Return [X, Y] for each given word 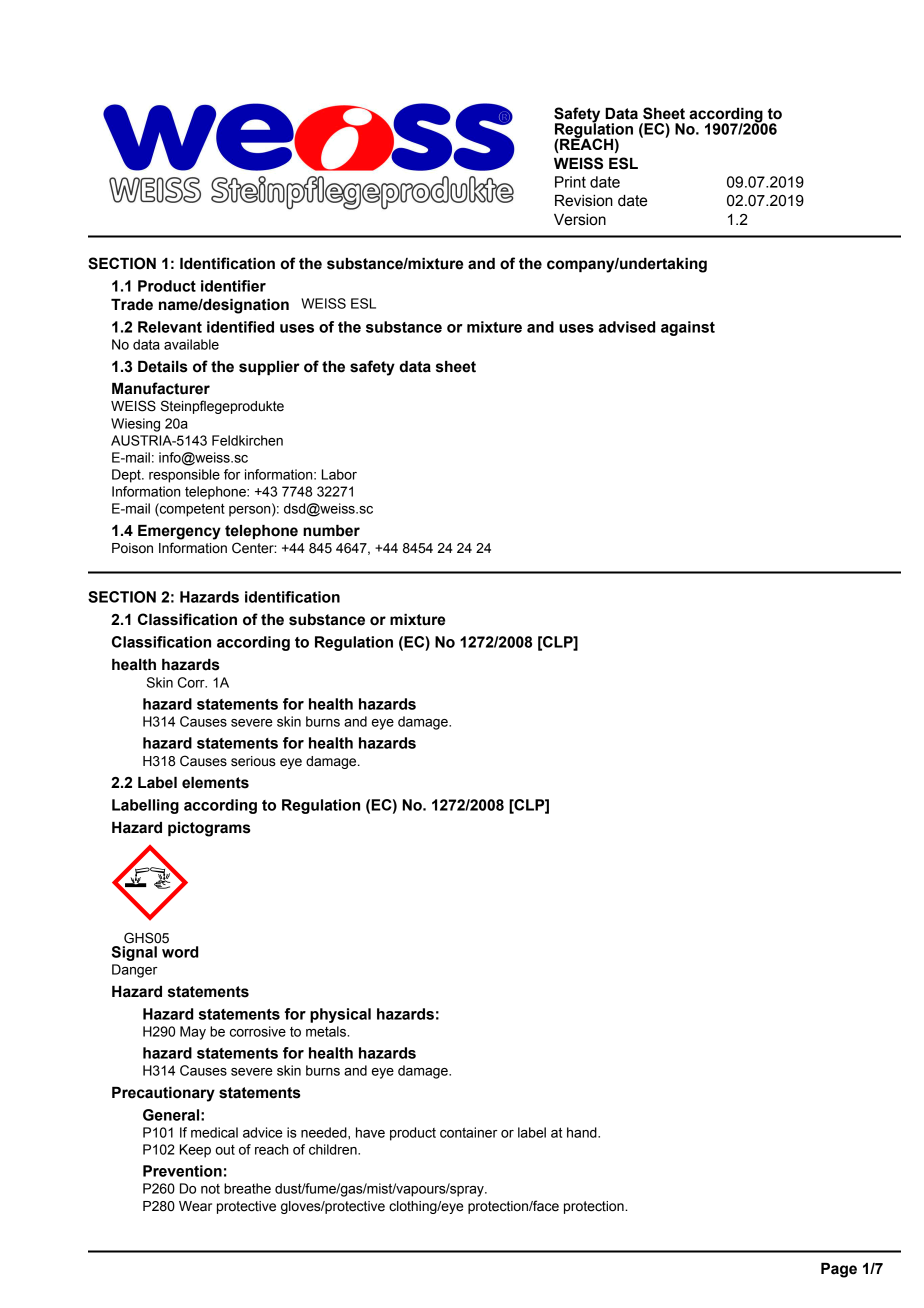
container [469, 1132]
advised [627, 327]
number [331, 531]
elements [215, 783]
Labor [339, 474]
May [193, 1033]
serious [253, 761]
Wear [195, 1206]
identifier [233, 286]
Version [580, 220]
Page [839, 1270]
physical [340, 1015]
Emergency [179, 532]
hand [583, 1132]
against [688, 328]
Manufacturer [161, 388]
